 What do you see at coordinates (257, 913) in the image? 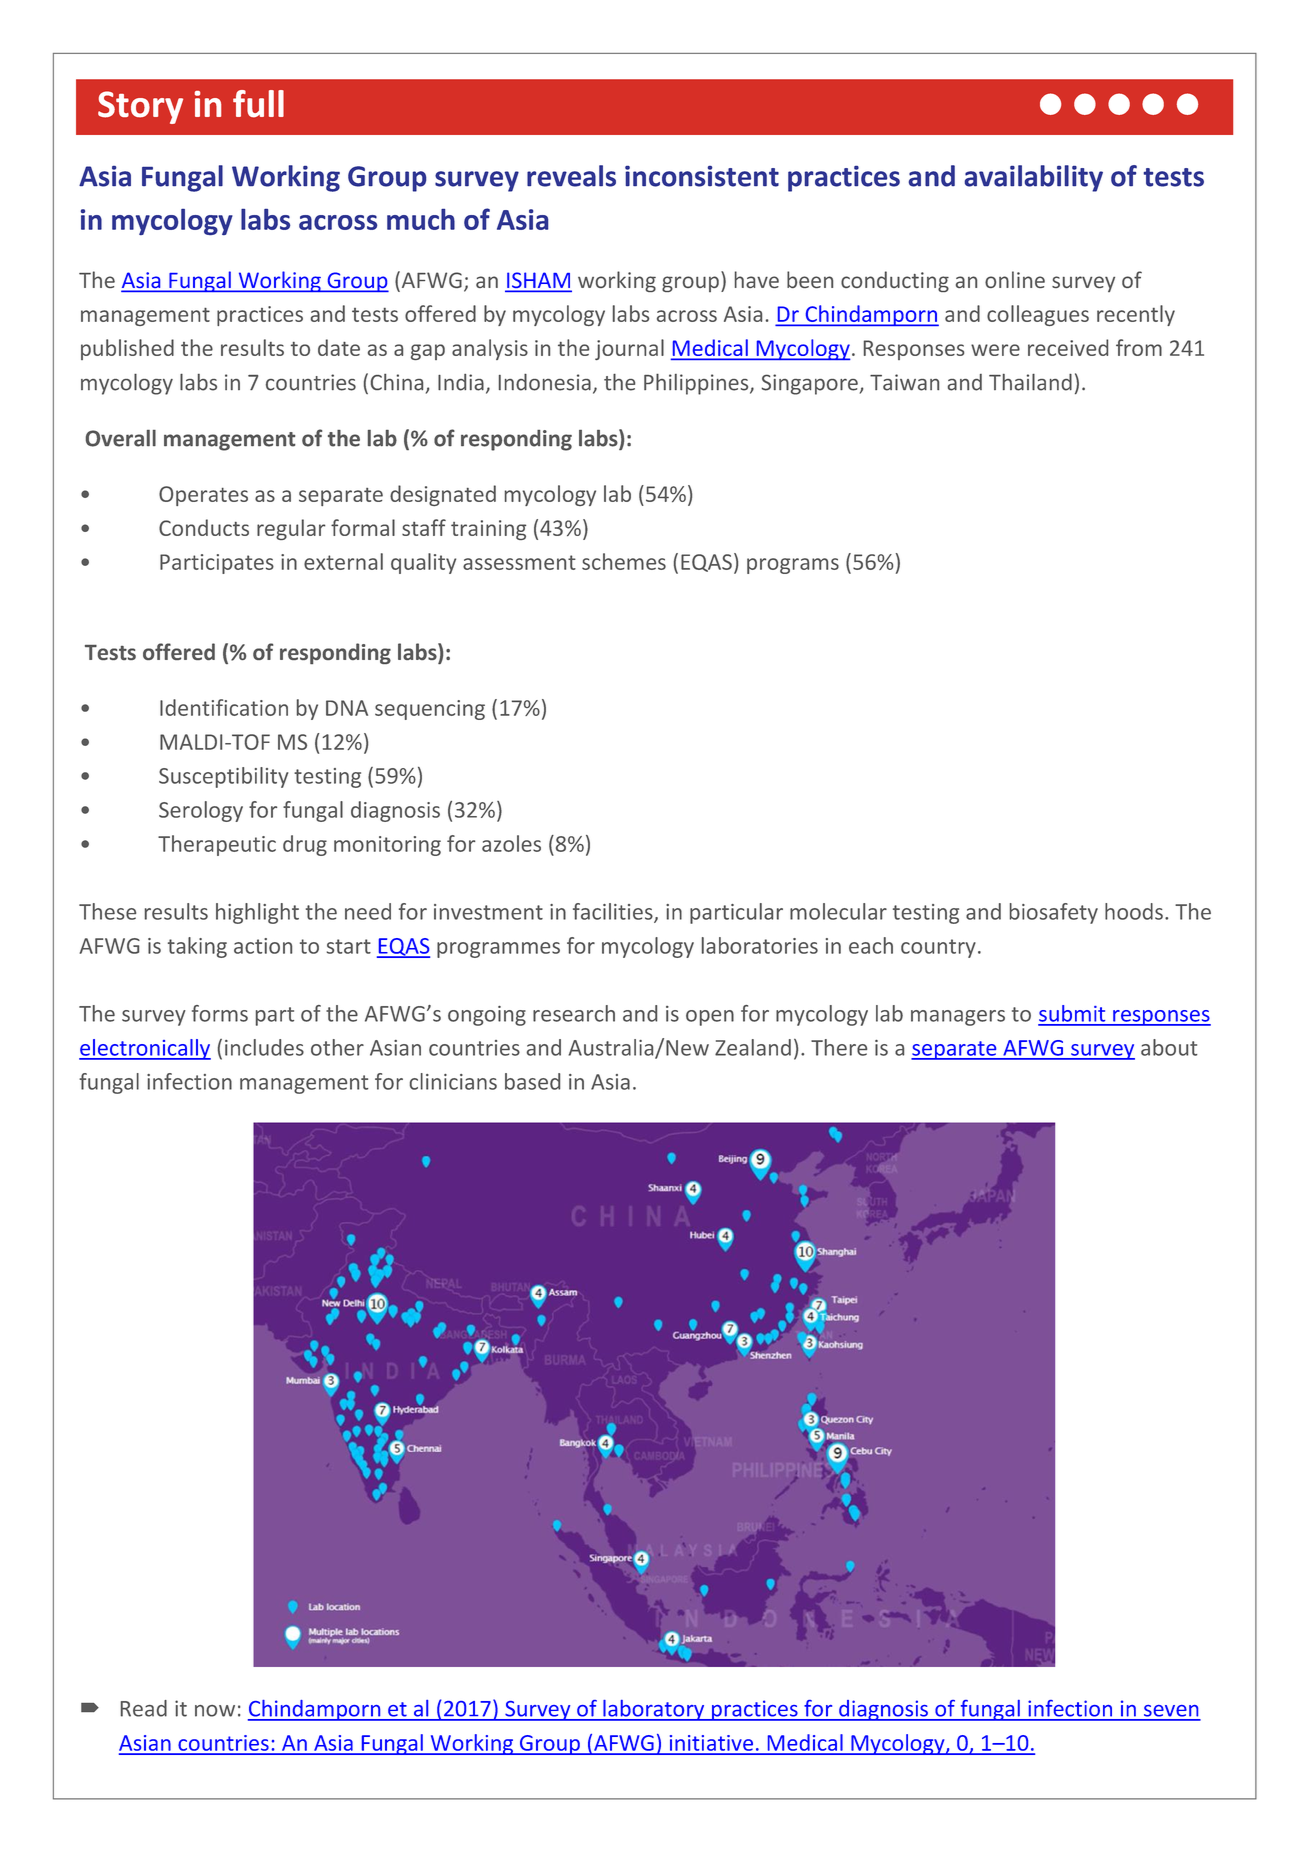
I see `highlight` at bounding box center [257, 913].
